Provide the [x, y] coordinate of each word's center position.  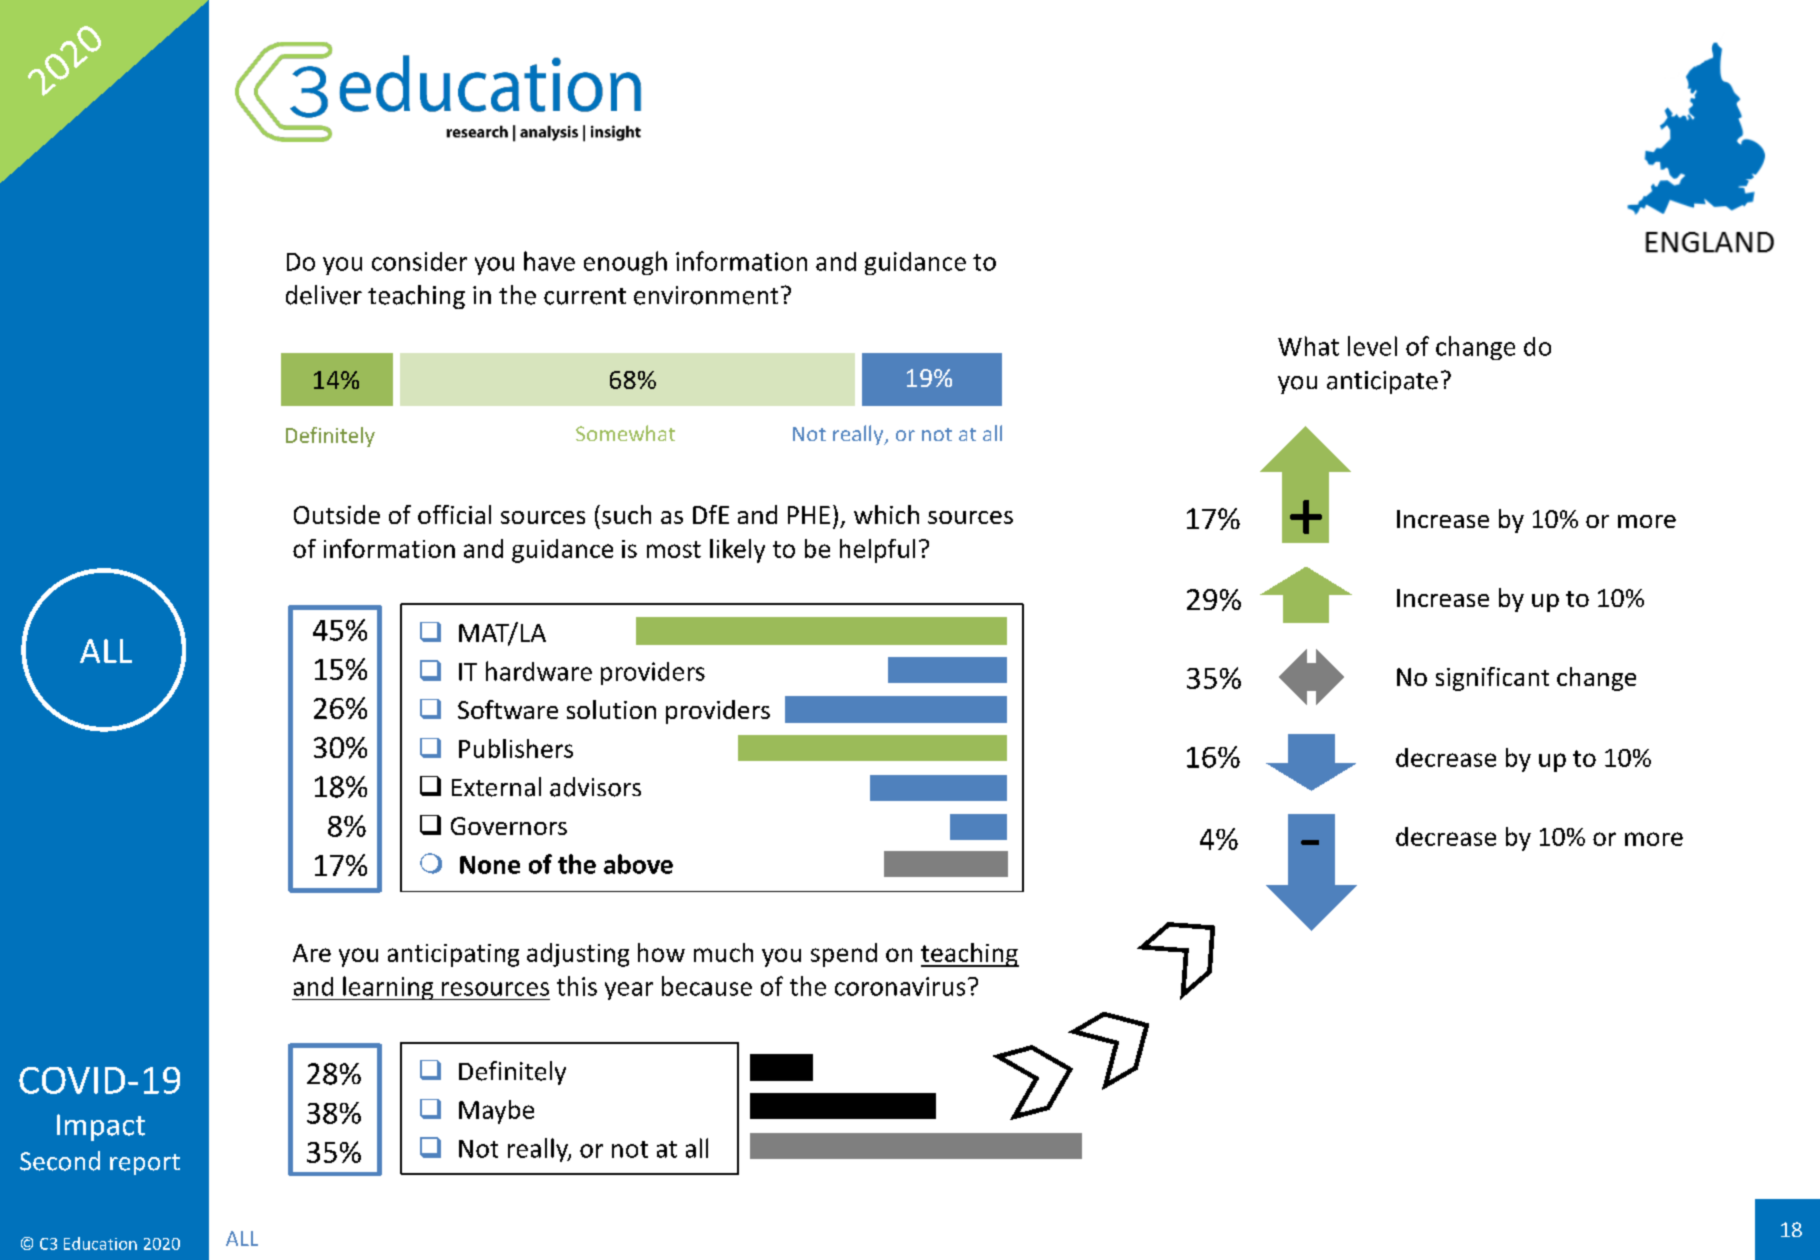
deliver [324, 295]
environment [706, 295]
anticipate [1382, 382]
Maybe [496, 1112]
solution [611, 709]
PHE [809, 515]
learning [388, 988]
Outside [337, 514]
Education [100, 1243]
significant [1492, 679]
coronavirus [900, 986]
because [707, 986]
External [496, 787]
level [1372, 346]
